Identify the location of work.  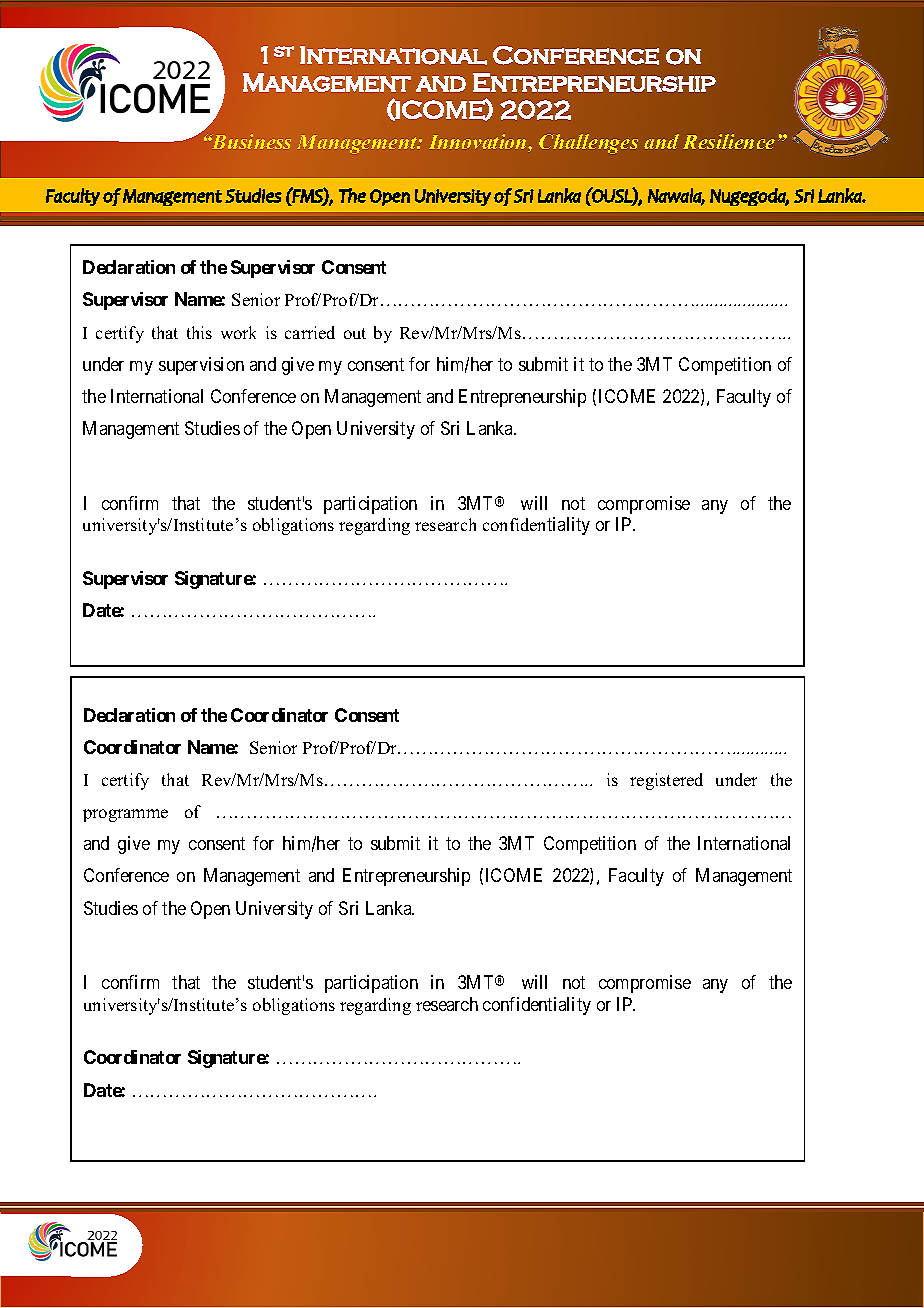
(238, 332).
